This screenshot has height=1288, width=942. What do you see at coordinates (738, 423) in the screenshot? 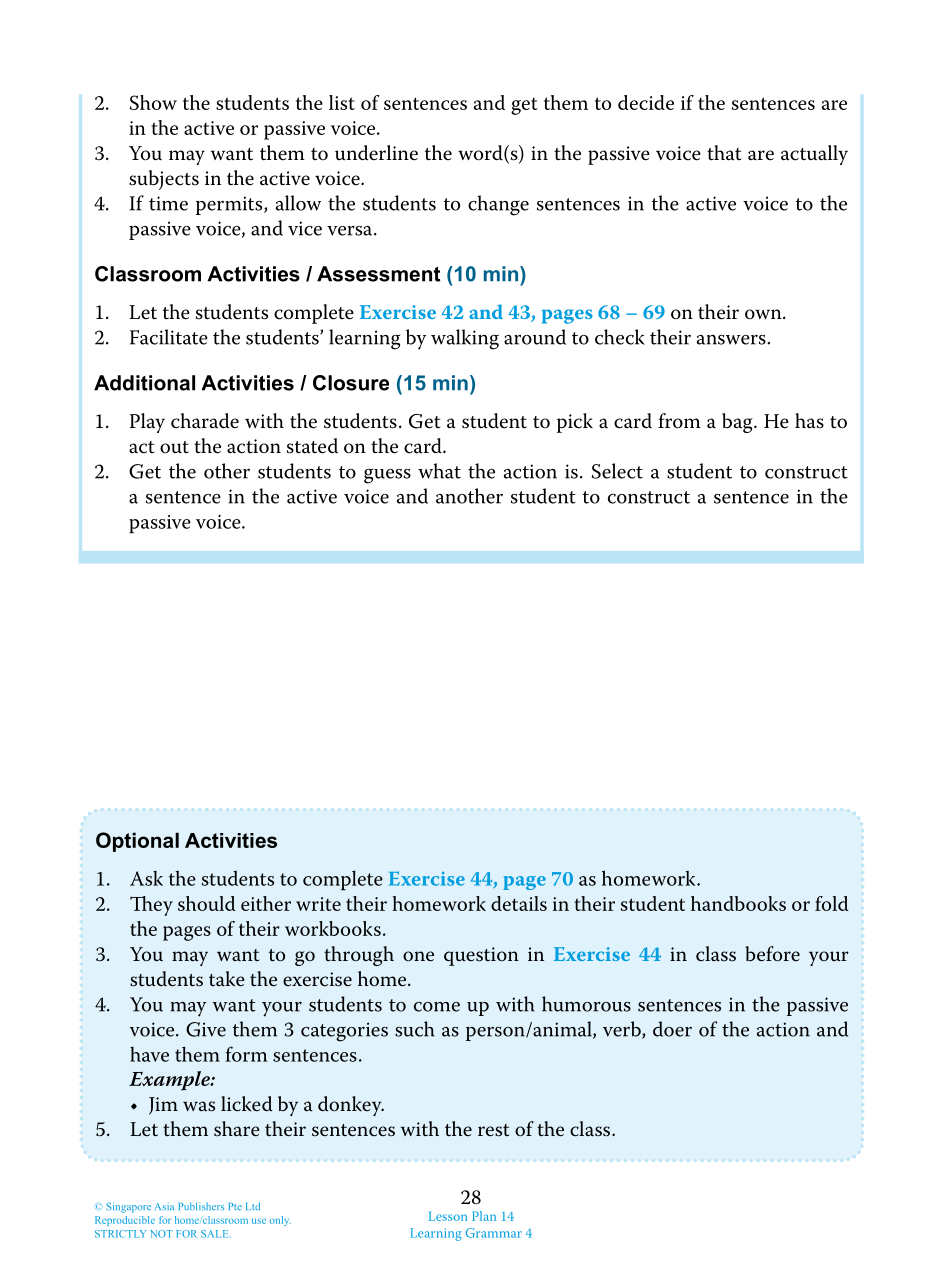
I see `bag` at bounding box center [738, 423].
